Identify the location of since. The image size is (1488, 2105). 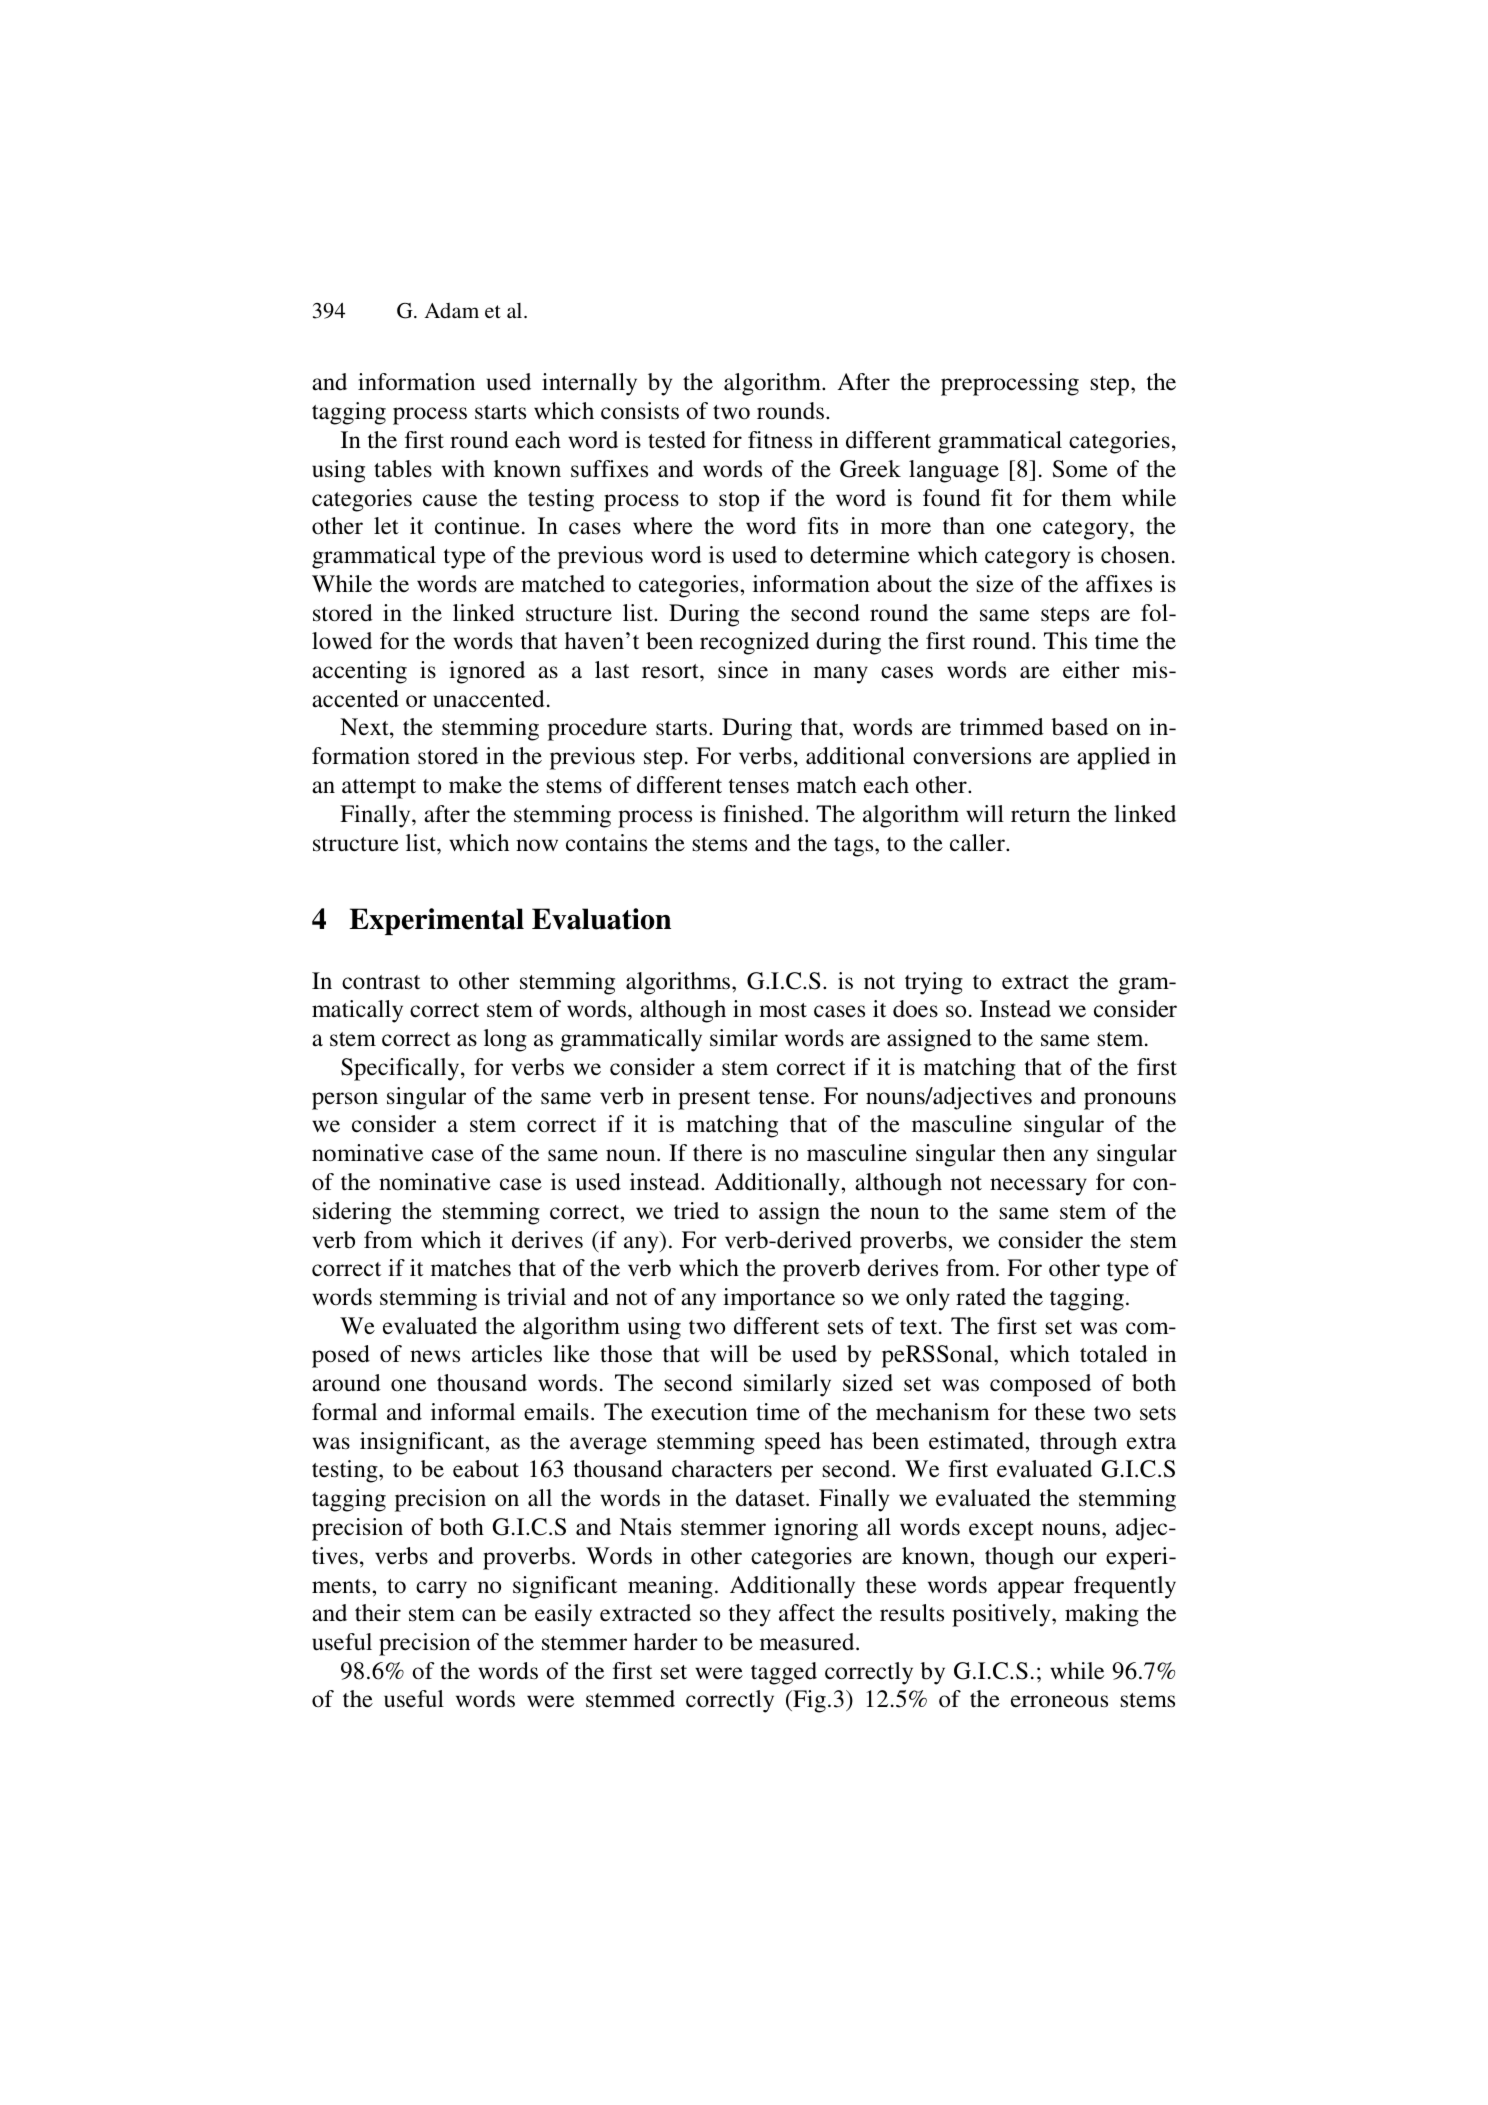
(743, 670).
